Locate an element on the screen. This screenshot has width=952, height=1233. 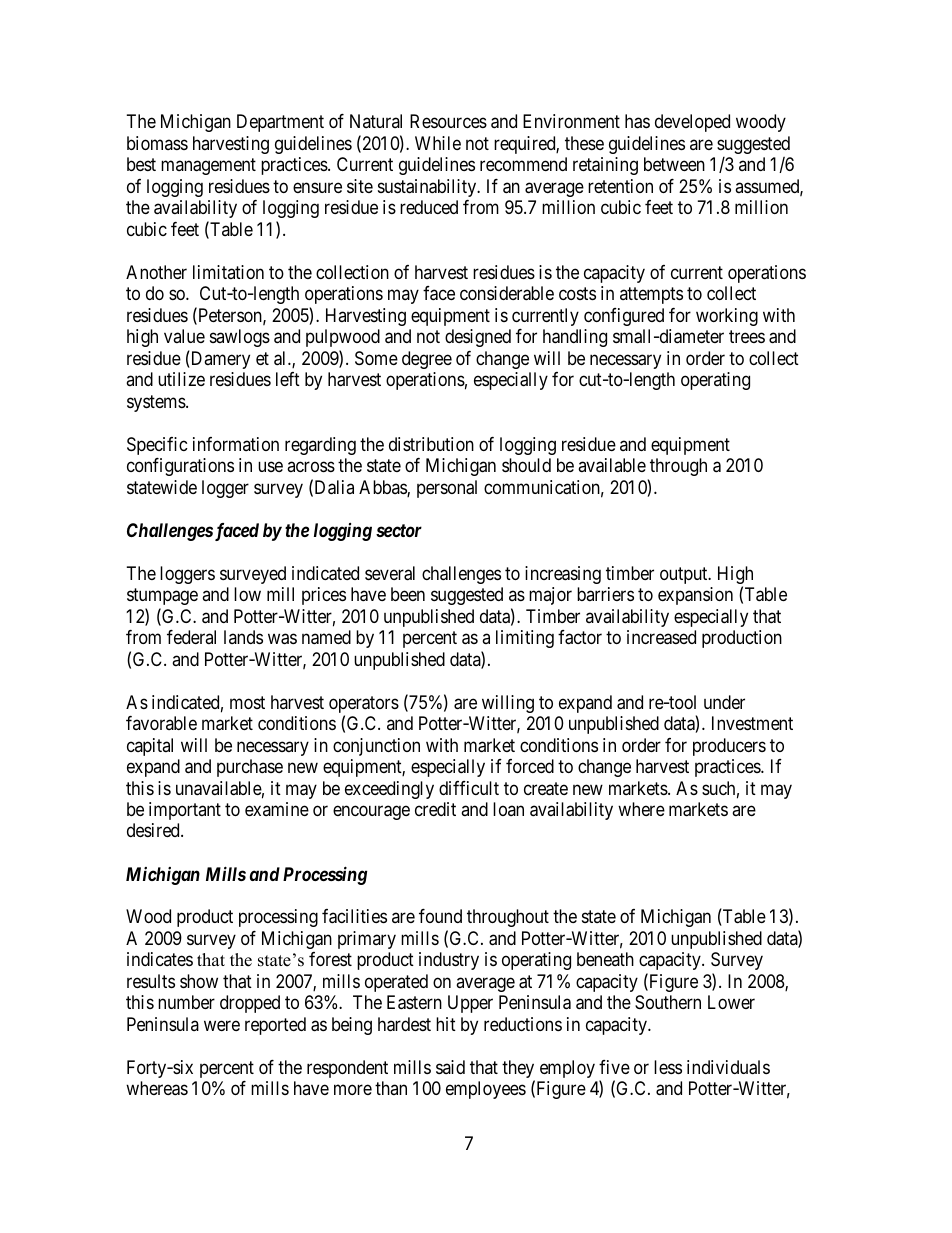
federal is located at coordinates (191, 637).
